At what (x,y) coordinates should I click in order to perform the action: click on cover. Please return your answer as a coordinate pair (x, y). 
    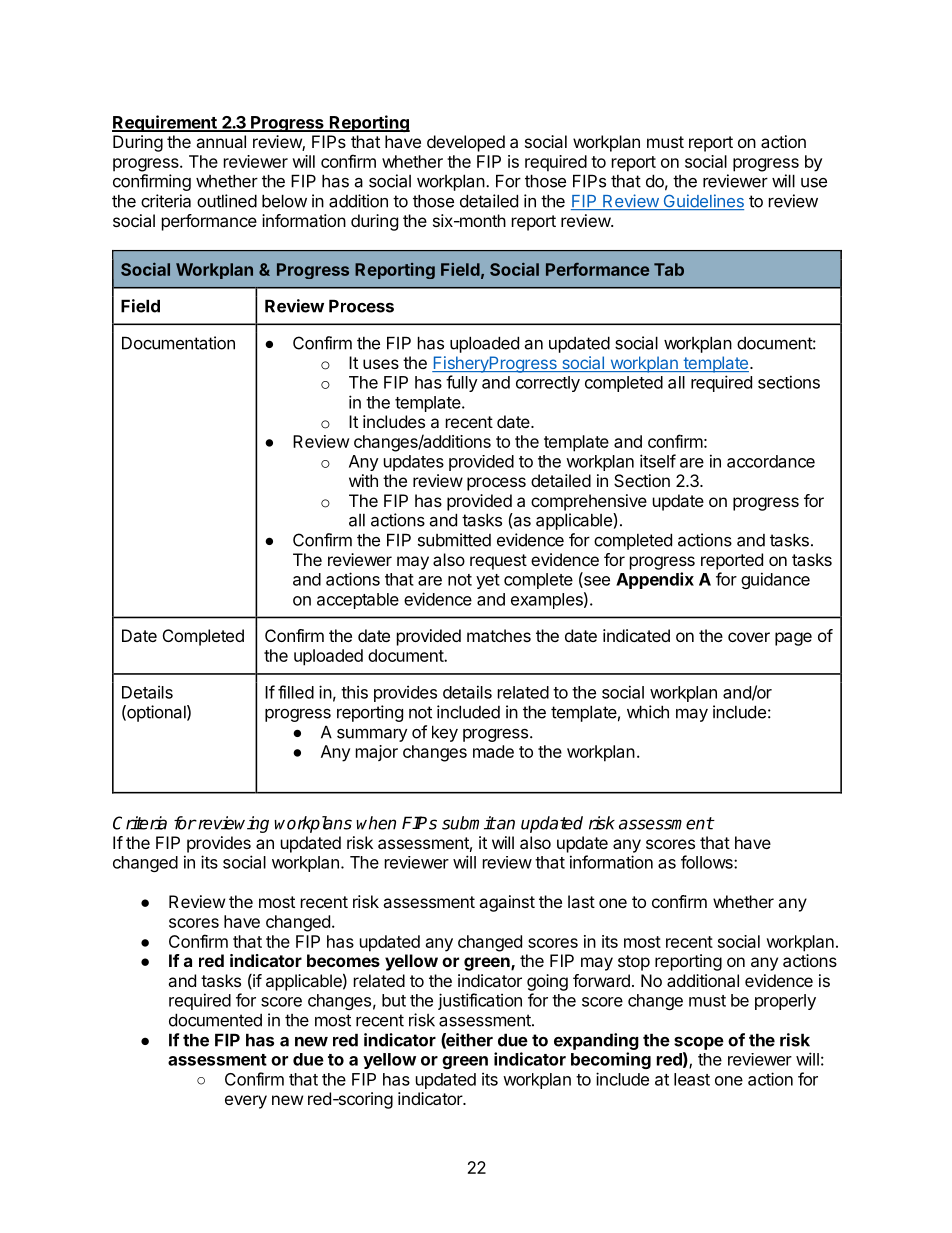
    Looking at the image, I should click on (749, 637).
